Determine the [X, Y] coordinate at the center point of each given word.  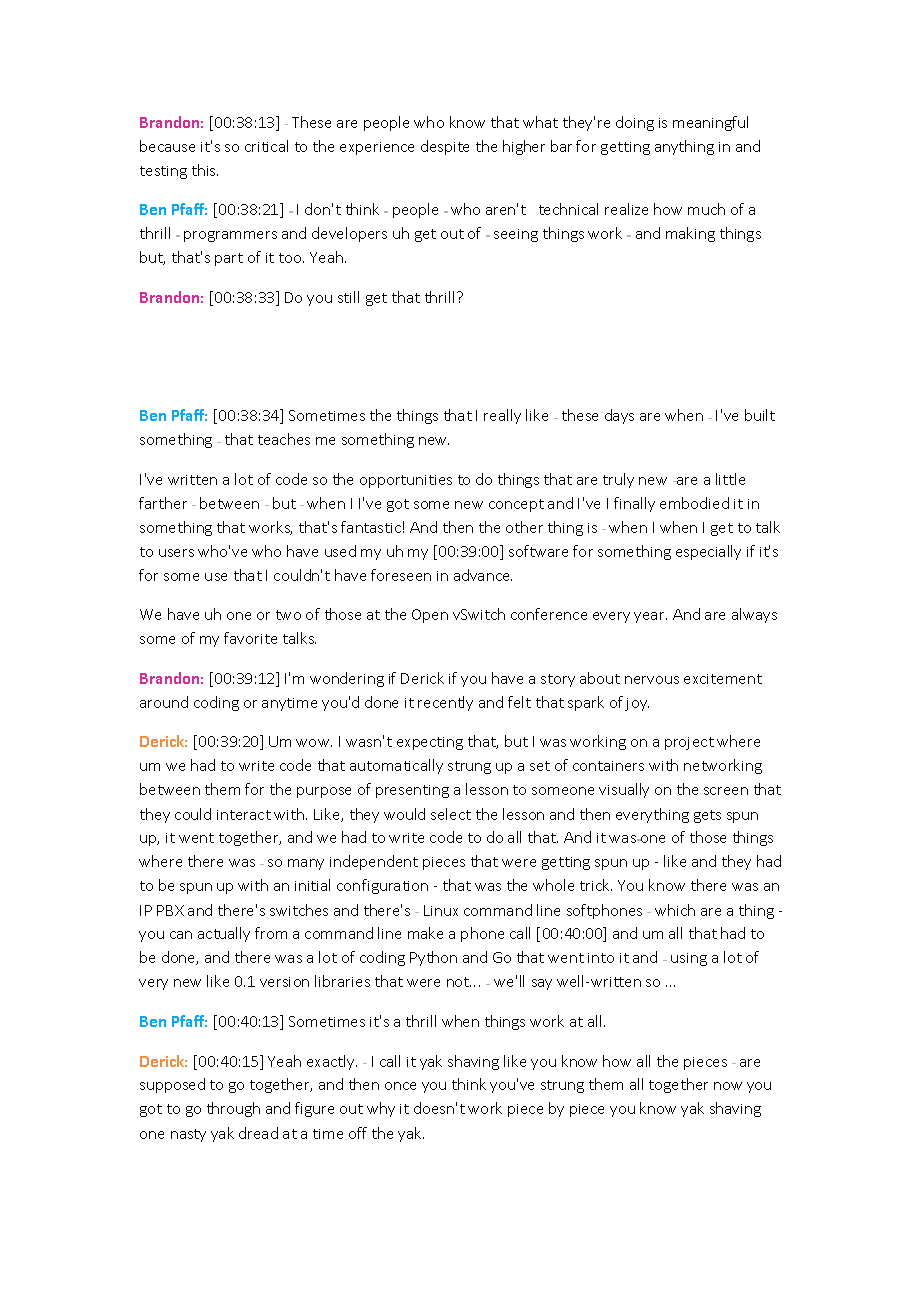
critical [266, 146]
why [381, 1109]
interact [244, 815]
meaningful [710, 123]
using [689, 959]
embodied [694, 503]
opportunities [406, 481]
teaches [284, 439]
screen [726, 791]
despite [445, 147]
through [233, 1109]
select [451, 814]
